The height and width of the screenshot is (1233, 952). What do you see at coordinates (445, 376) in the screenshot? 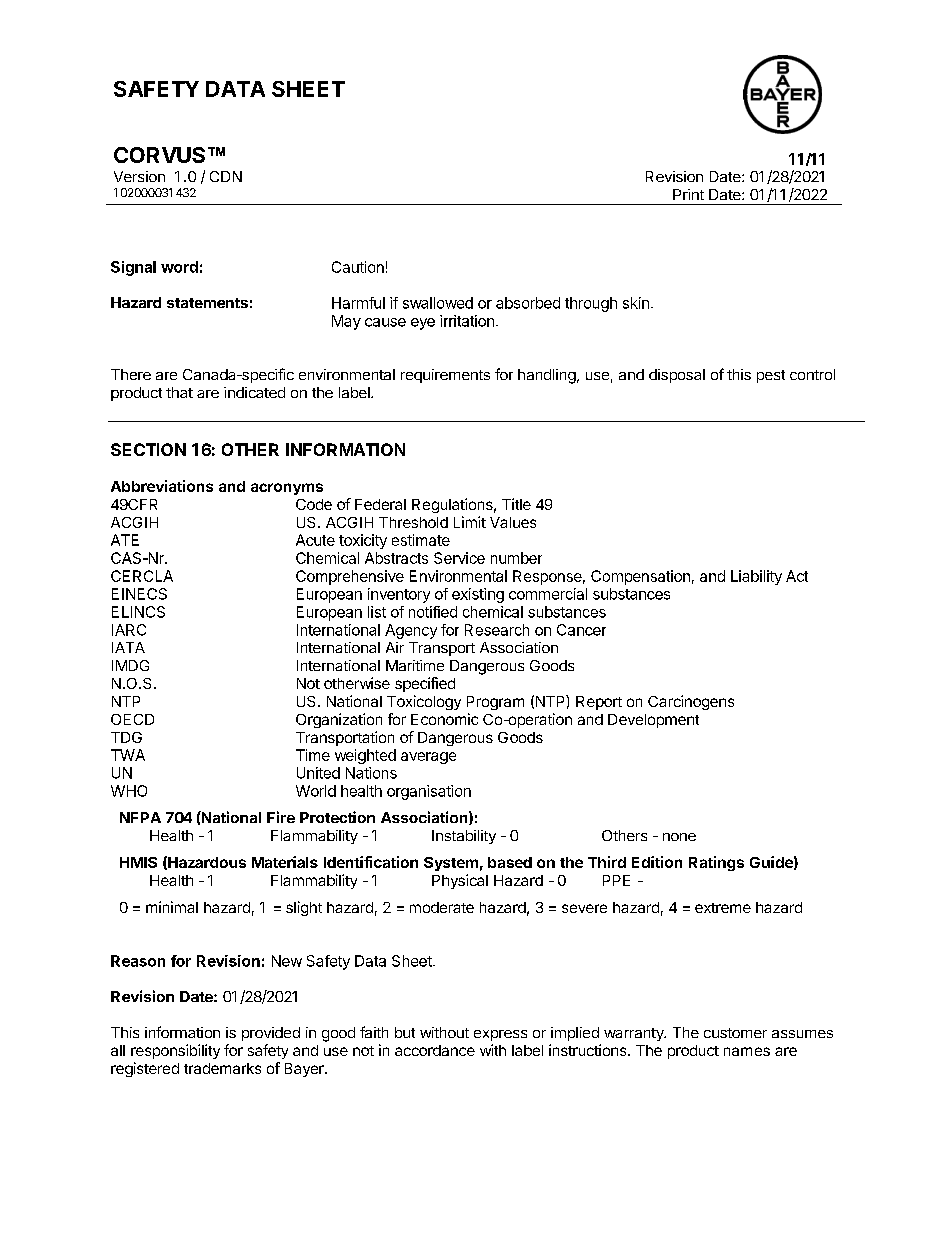
I see `requirements` at bounding box center [445, 376].
